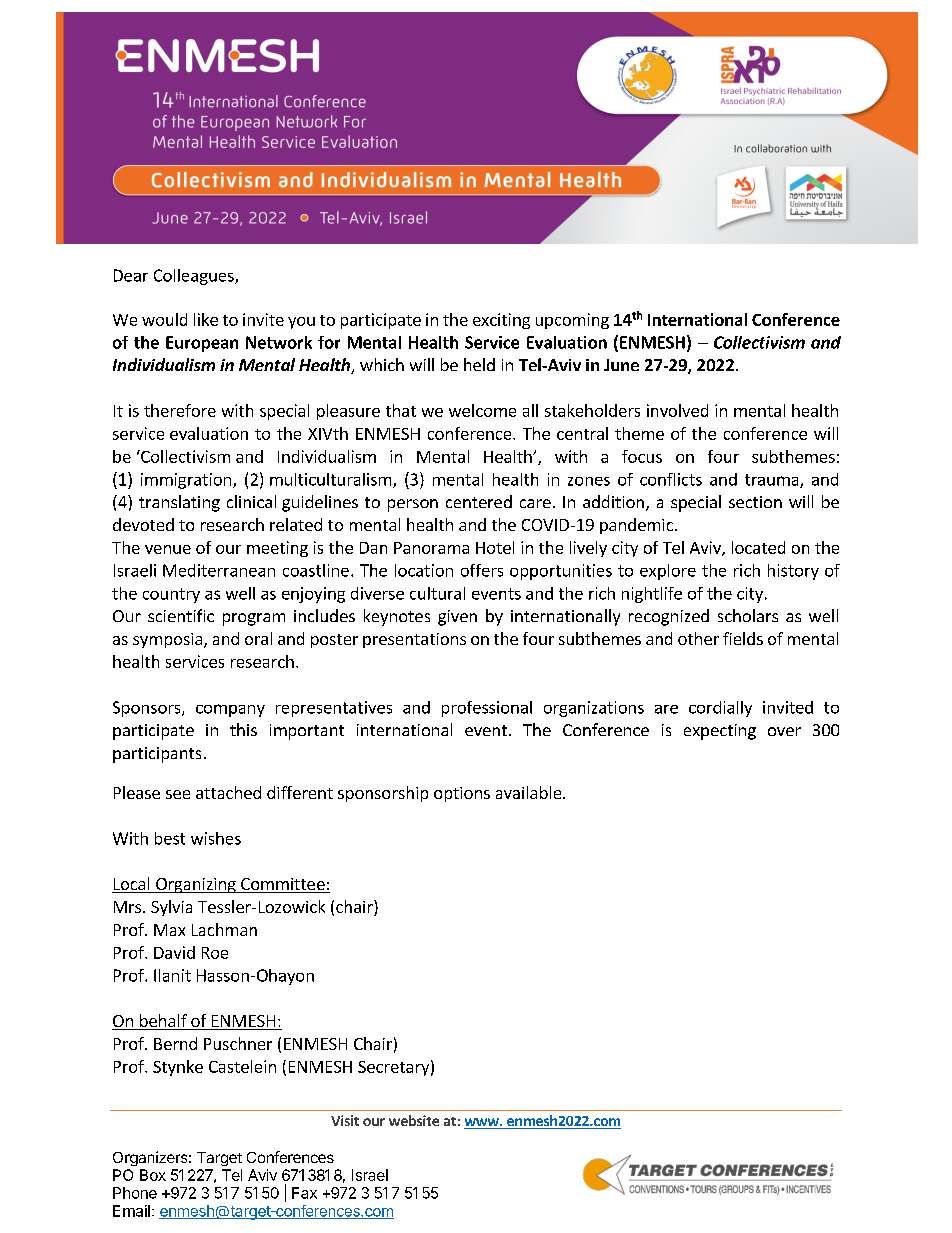 This document has height=1233, width=952. Describe the element at coordinates (720, 732) in the document. I see `expecting` at that location.
